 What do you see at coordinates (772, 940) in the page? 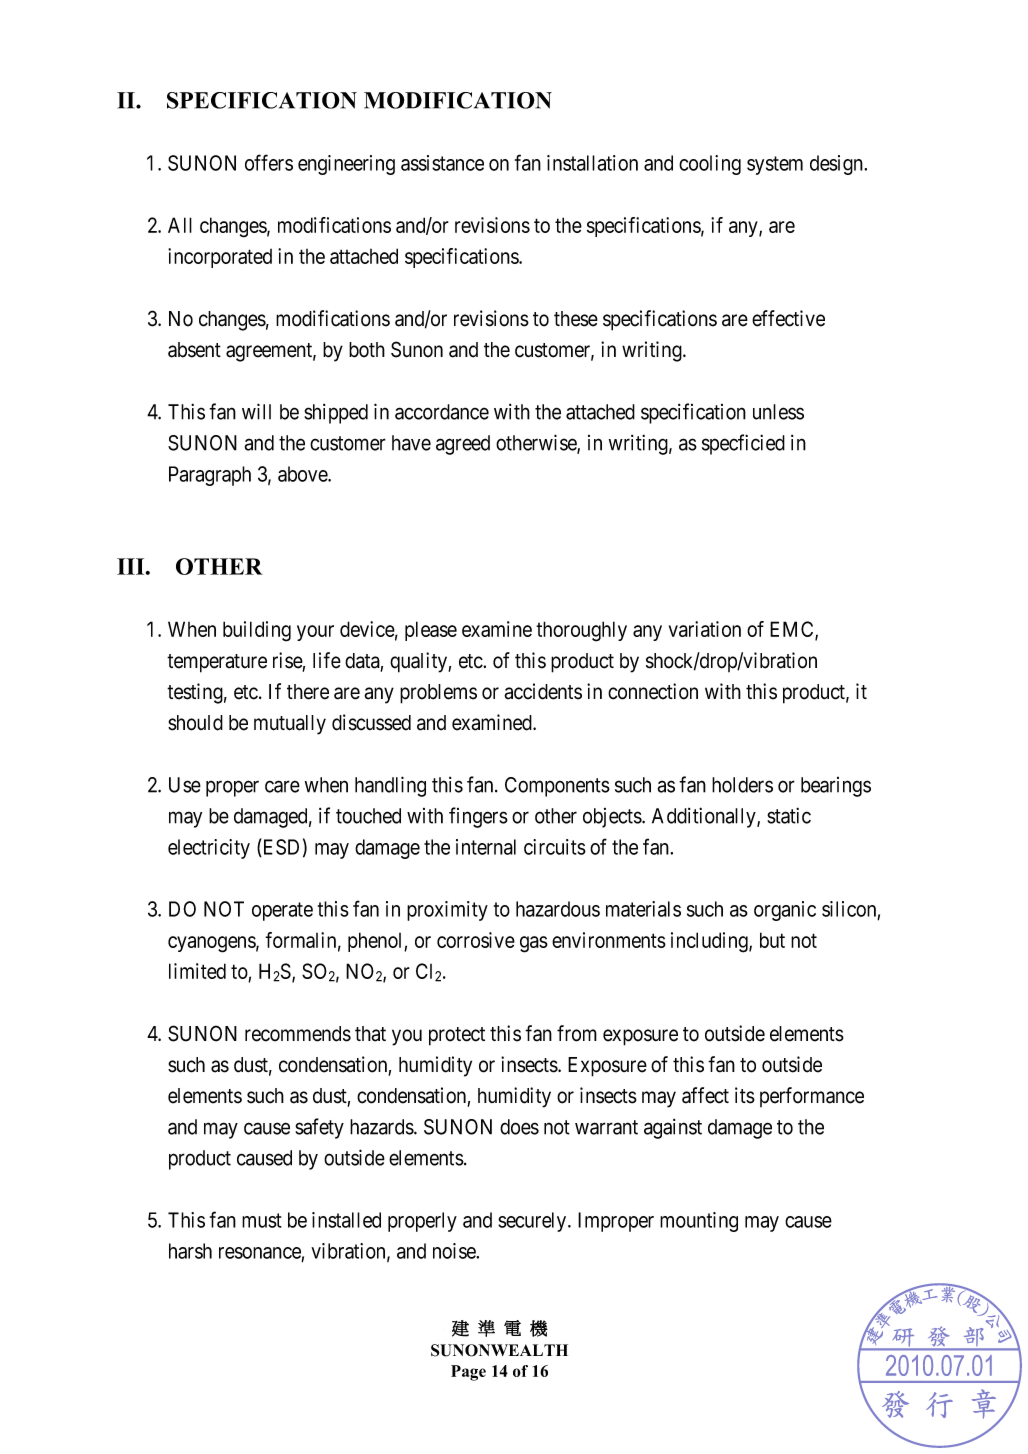
I see `but` at bounding box center [772, 940].
